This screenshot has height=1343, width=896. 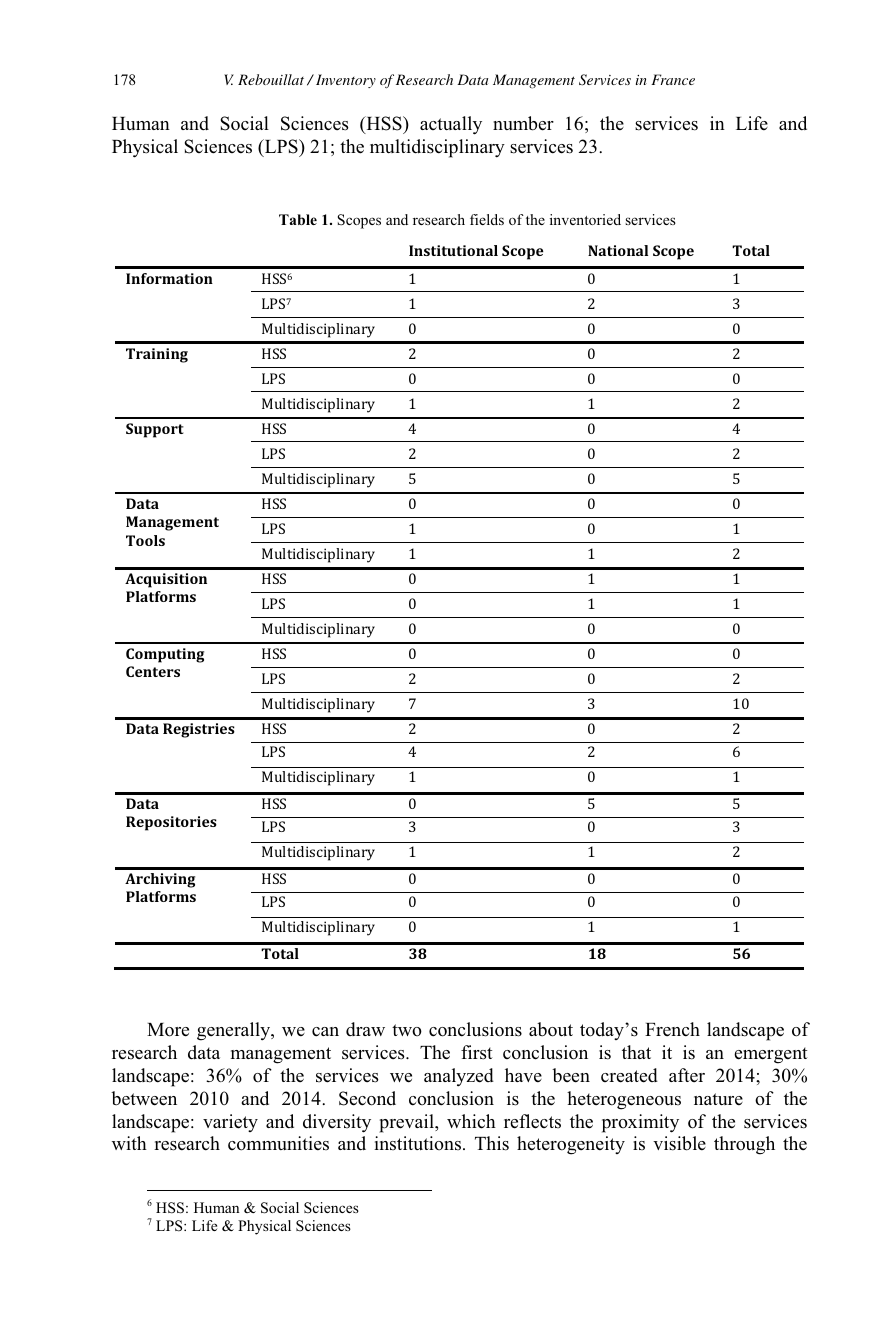 I want to click on French, so click(x=672, y=1029).
